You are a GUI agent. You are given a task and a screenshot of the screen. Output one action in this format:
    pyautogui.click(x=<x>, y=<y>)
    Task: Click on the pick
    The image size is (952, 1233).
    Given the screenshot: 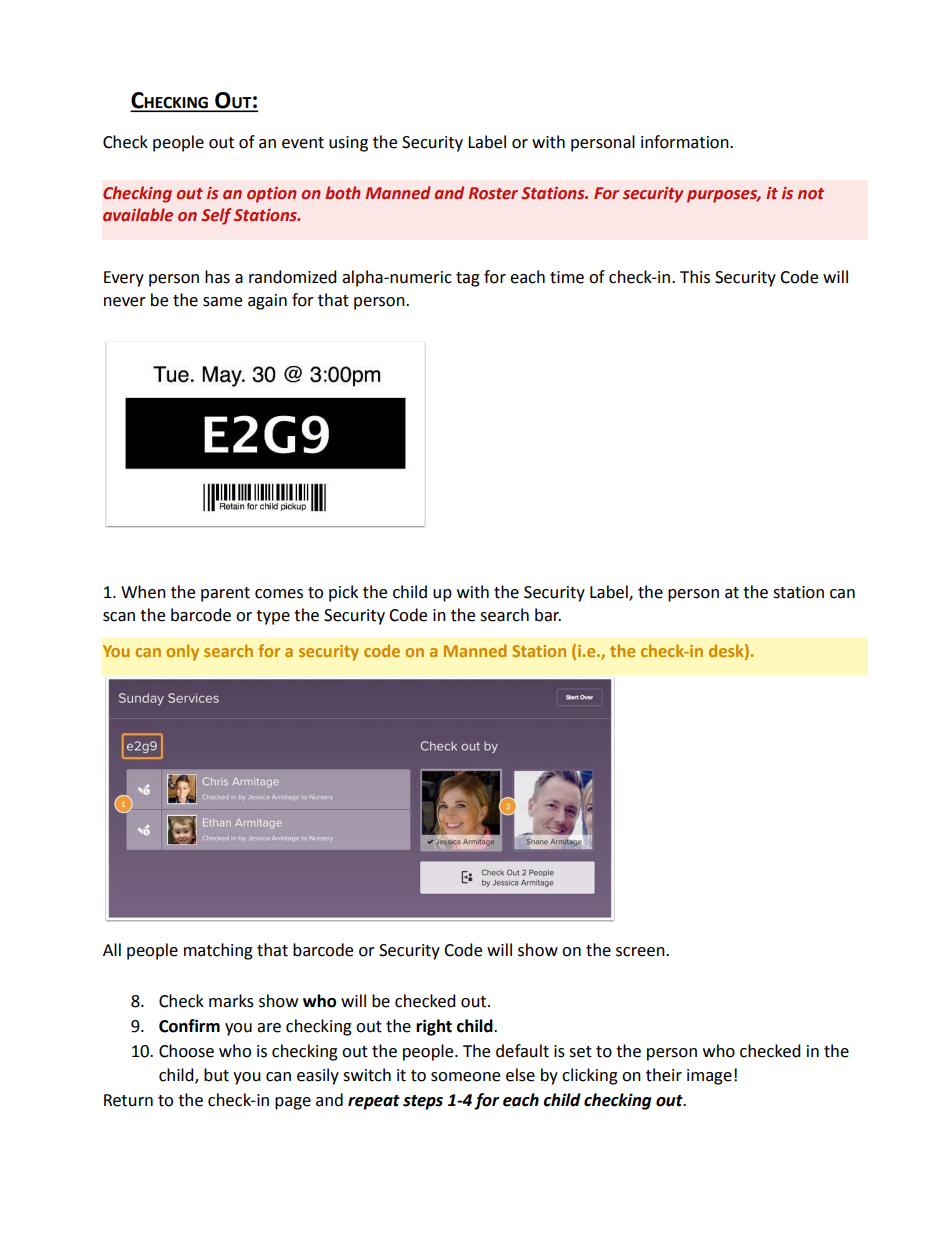 What is the action you would take?
    pyautogui.click(x=343, y=593)
